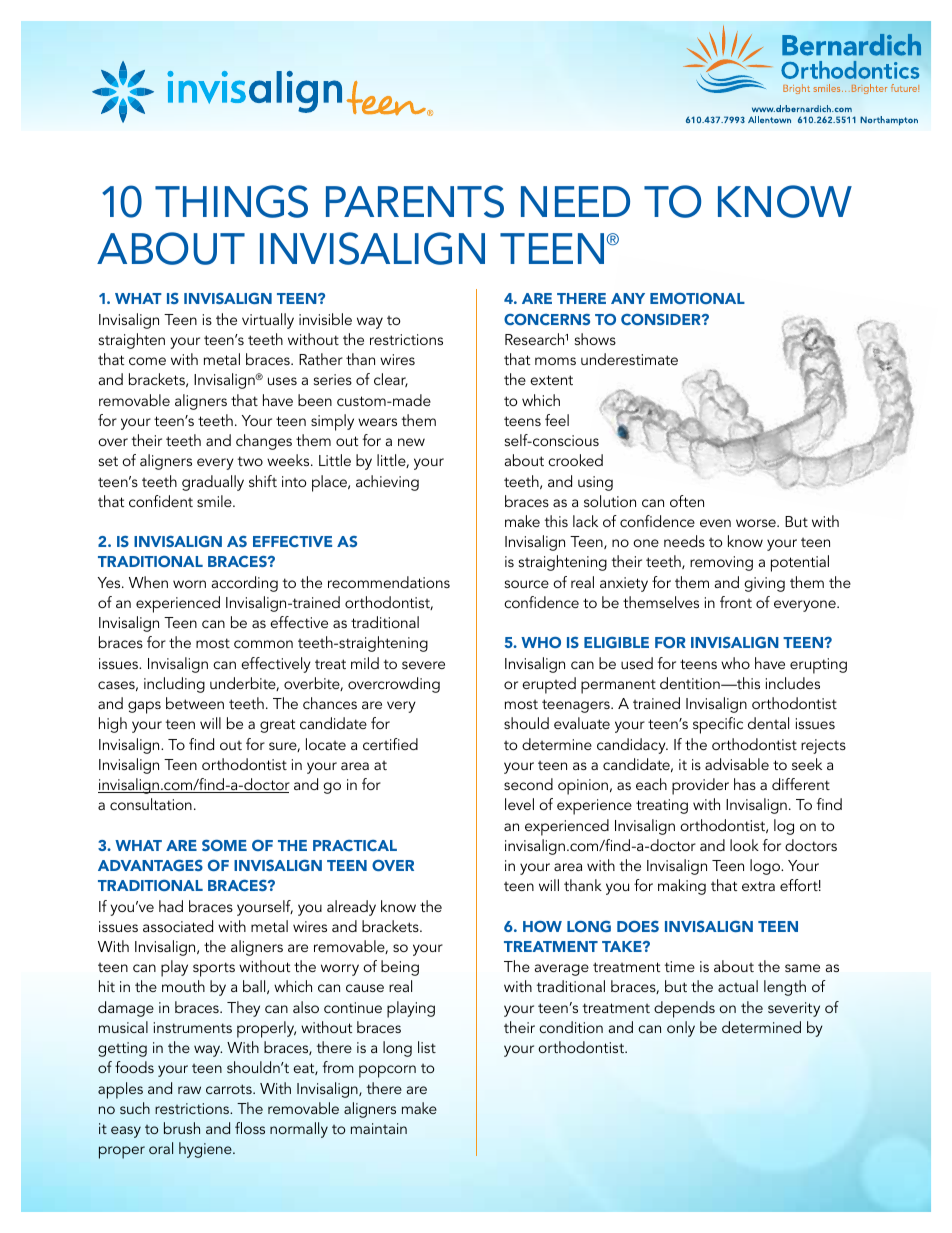  What do you see at coordinates (737, 764) in the document?
I see `advisable` at bounding box center [737, 764].
